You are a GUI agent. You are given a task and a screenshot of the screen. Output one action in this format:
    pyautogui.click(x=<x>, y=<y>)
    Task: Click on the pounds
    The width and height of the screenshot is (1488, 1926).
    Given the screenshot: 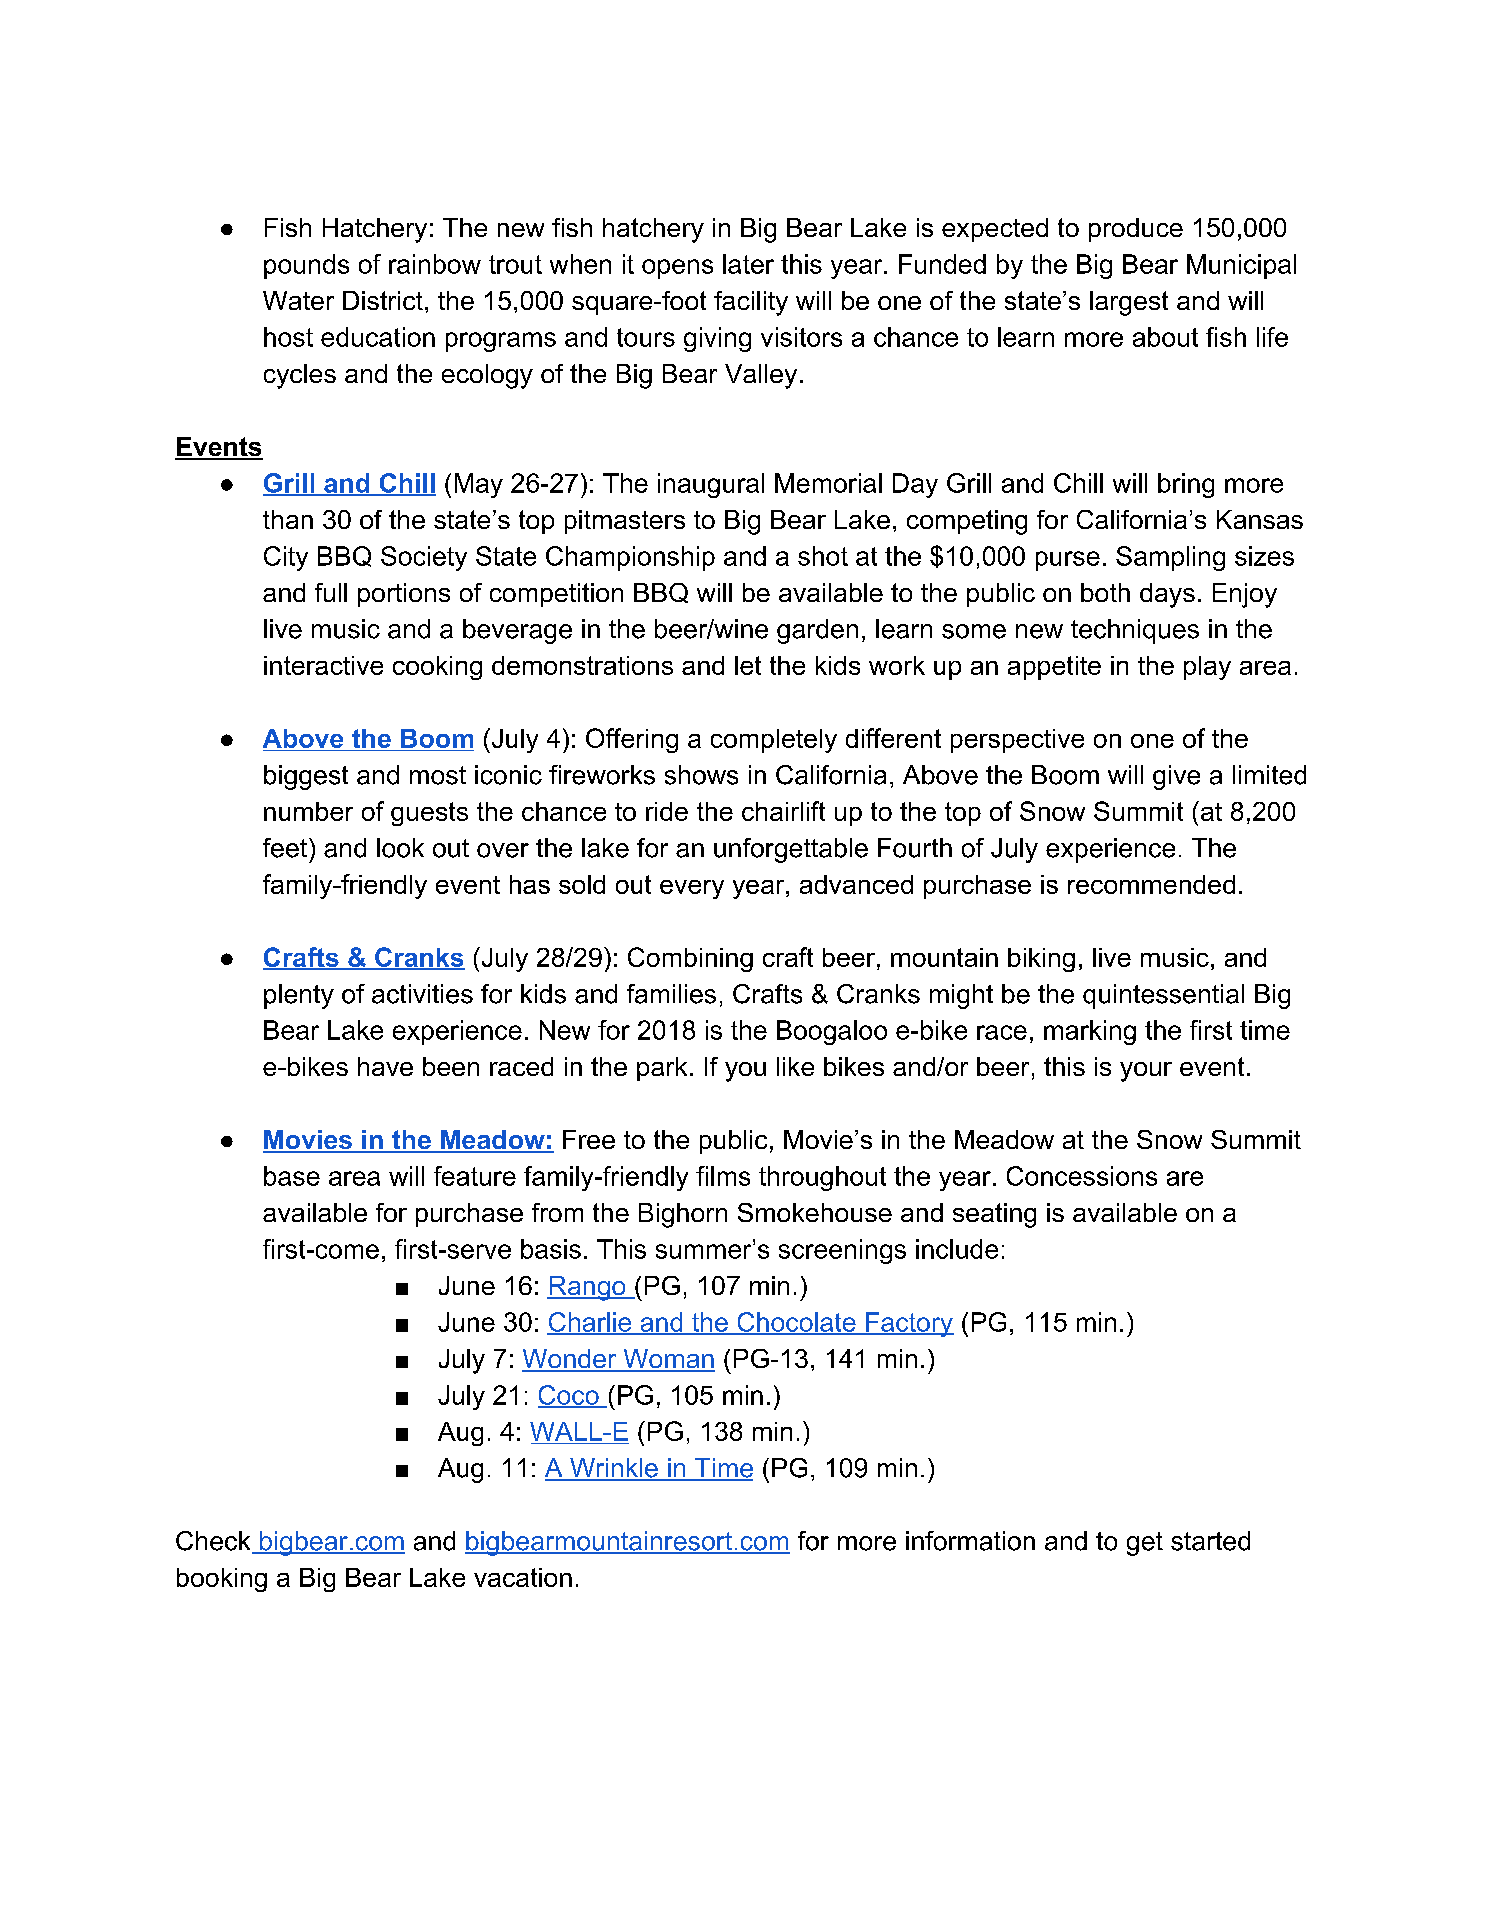 What is the action you would take?
    pyautogui.click(x=306, y=266)
